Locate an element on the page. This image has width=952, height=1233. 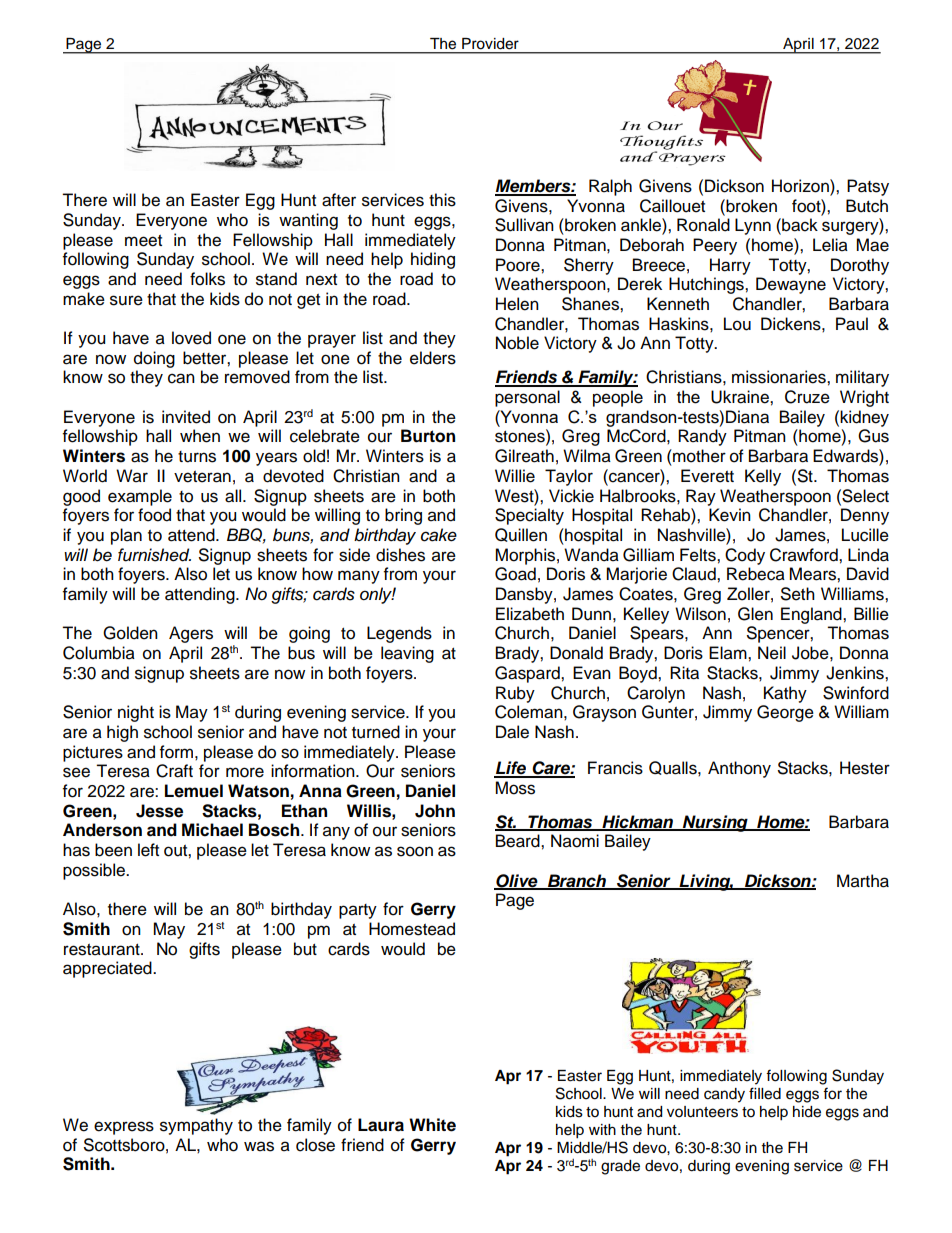
Specialty is located at coordinates (529, 516).
